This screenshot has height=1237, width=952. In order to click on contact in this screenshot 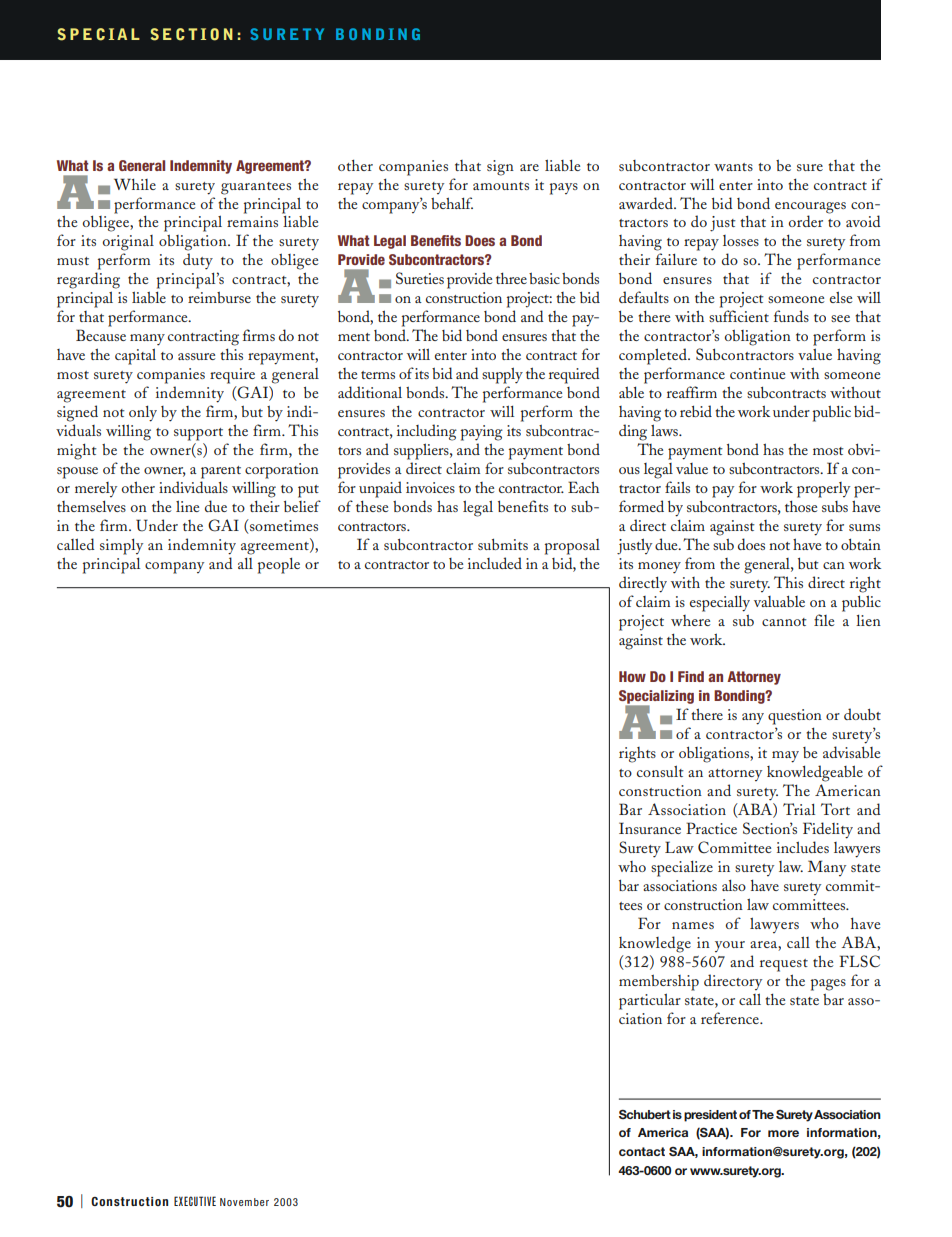, I will do `click(642, 1151)`.
